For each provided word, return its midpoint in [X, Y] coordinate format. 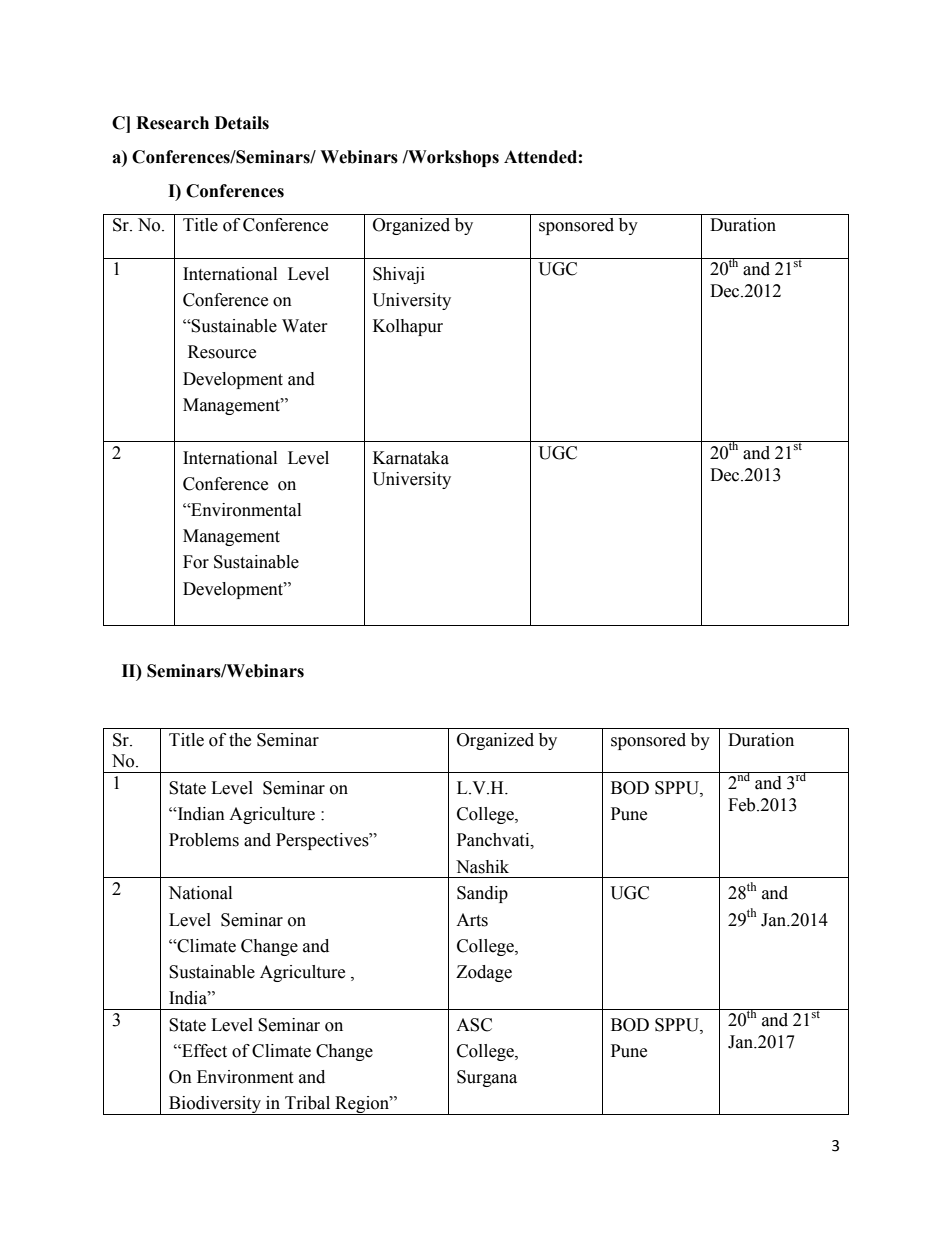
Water [305, 326]
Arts [472, 920]
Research [172, 123]
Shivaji [399, 275]
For [196, 562]
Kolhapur [408, 327]
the [240, 740]
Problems [204, 840]
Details [242, 123]
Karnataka [411, 458]
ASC [474, 1025]
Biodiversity [215, 1105]
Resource [222, 352]
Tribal [307, 1103]
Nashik [482, 867]
